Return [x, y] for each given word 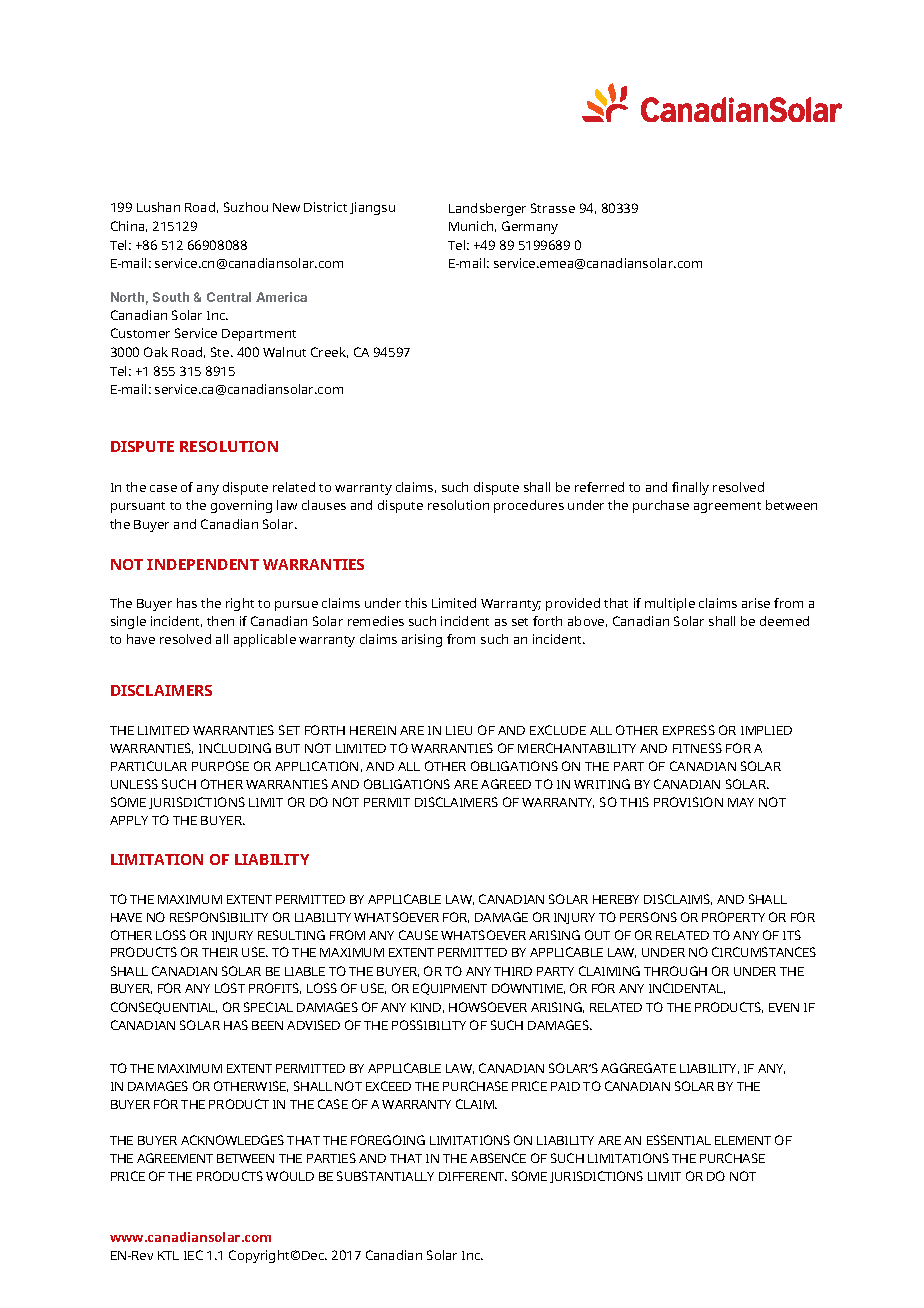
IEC [193, 1255]
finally [690, 488]
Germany [530, 227]
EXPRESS [689, 730]
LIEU [459, 730]
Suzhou [246, 207]
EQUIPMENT [450, 989]
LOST [230, 988]
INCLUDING [235, 748]
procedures [529, 506]
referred [599, 487]
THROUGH [675, 971]
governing [241, 506]
